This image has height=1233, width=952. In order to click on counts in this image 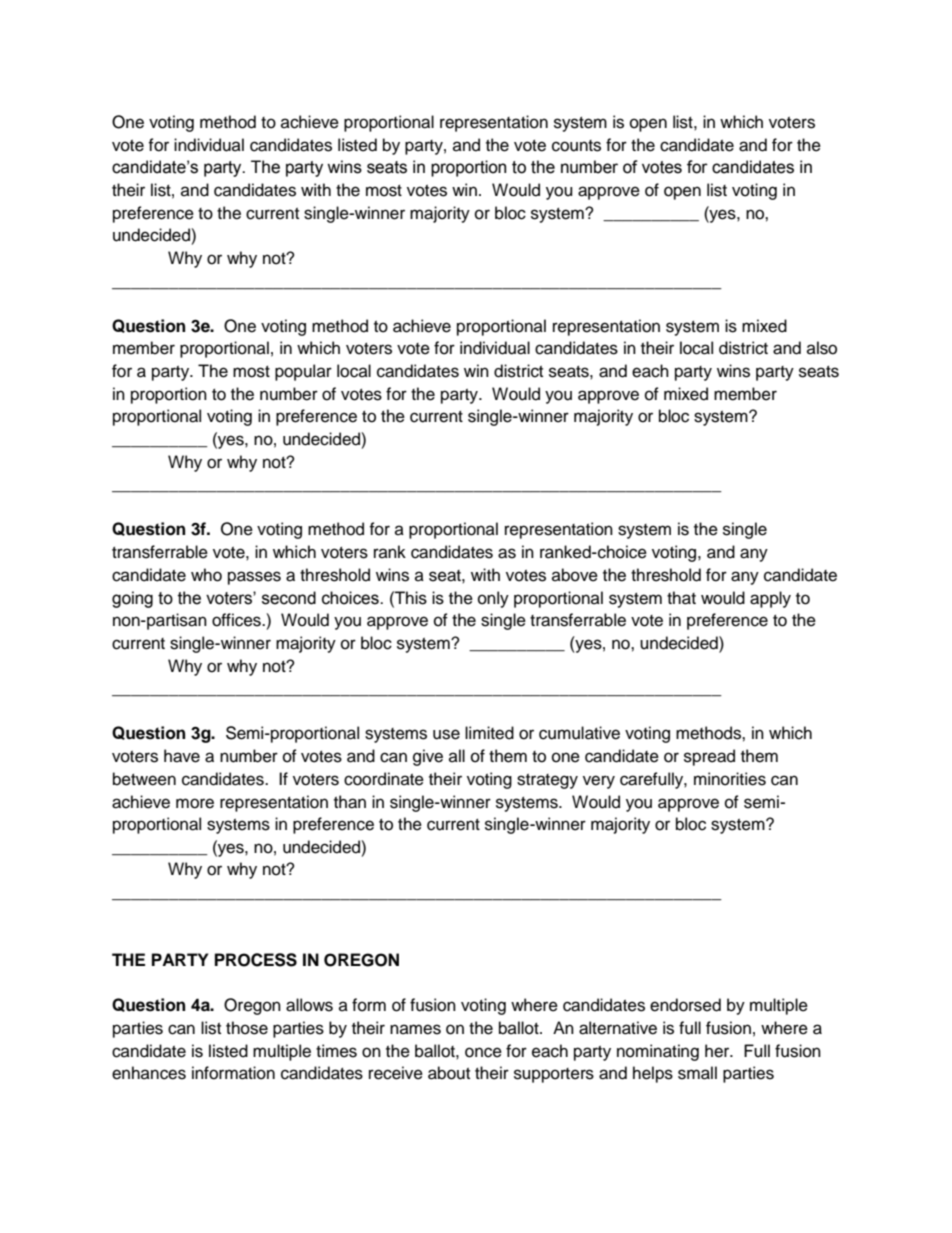, I will do `click(576, 146)`.
